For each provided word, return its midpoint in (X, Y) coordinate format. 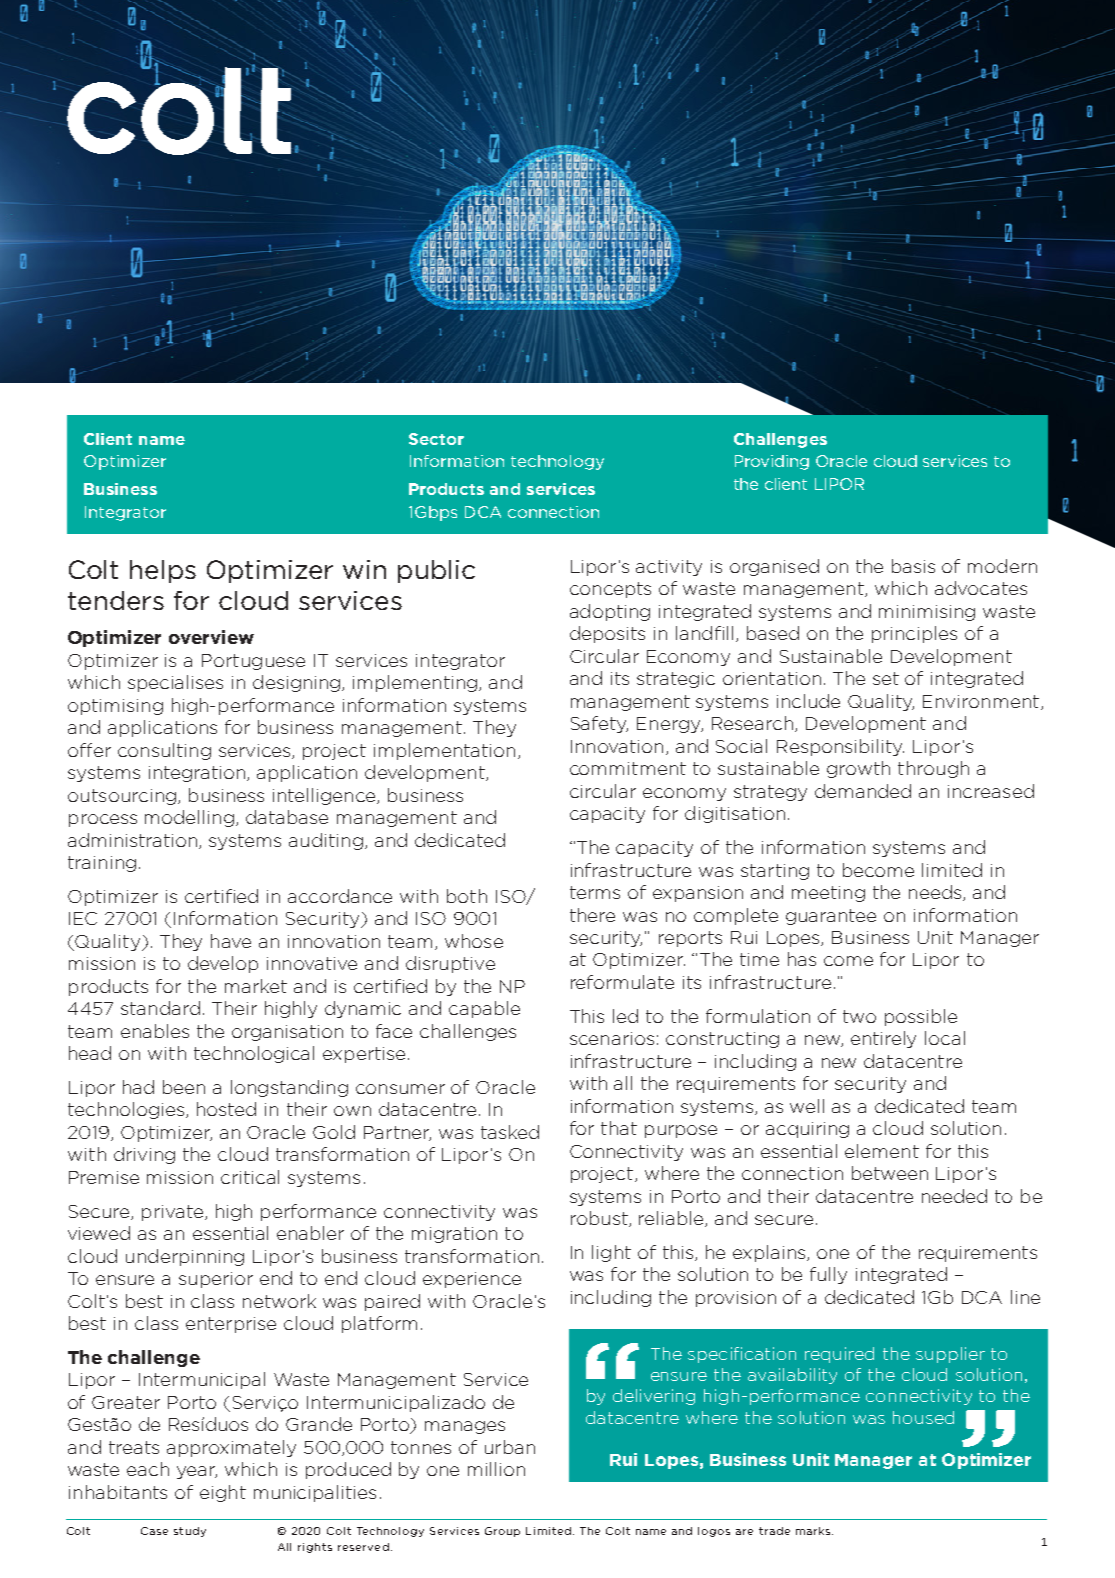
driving (144, 1155)
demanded (863, 791)
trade (774, 1531)
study (190, 1532)
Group (502, 1532)
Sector (436, 439)
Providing (772, 462)
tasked (510, 1132)
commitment (628, 768)
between (890, 1173)
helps (163, 571)
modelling (189, 818)
